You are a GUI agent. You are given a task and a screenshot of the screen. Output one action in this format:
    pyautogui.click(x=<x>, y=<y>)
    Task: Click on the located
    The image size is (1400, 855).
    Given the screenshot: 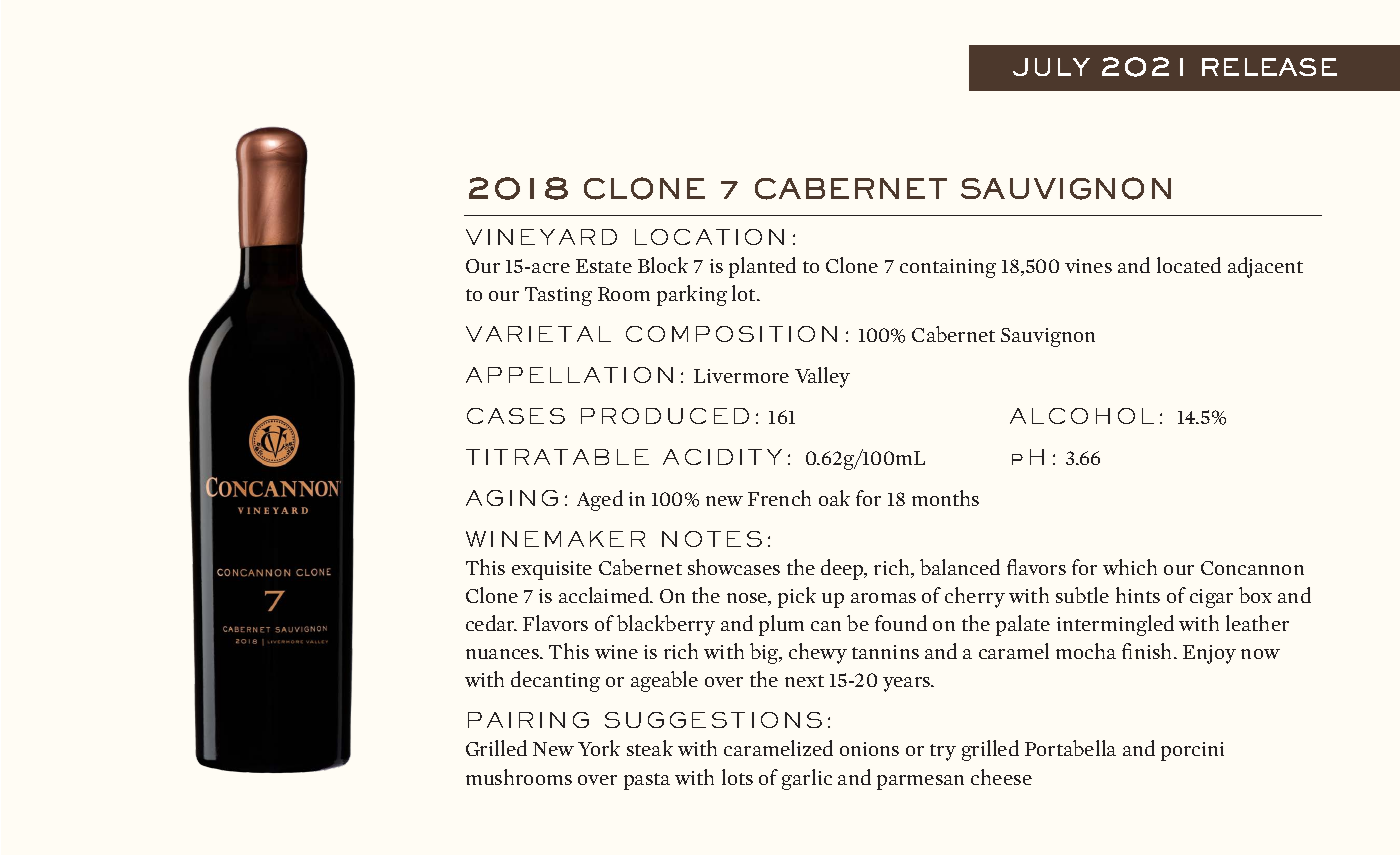 What is the action you would take?
    pyautogui.click(x=1189, y=265)
